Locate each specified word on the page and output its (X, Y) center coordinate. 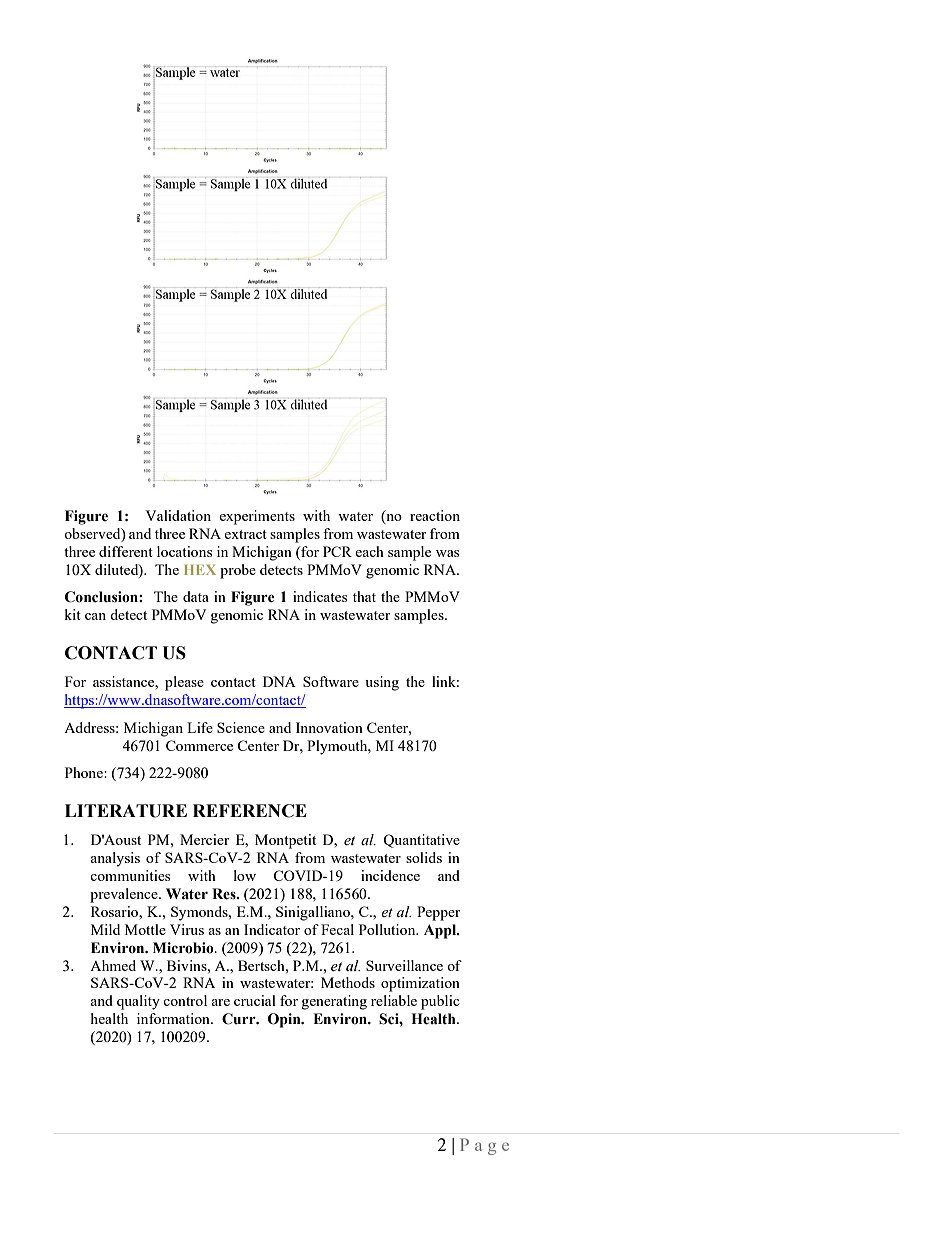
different (126, 551)
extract (245, 534)
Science (241, 727)
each (369, 551)
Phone (85, 772)
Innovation (329, 727)
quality (138, 1002)
